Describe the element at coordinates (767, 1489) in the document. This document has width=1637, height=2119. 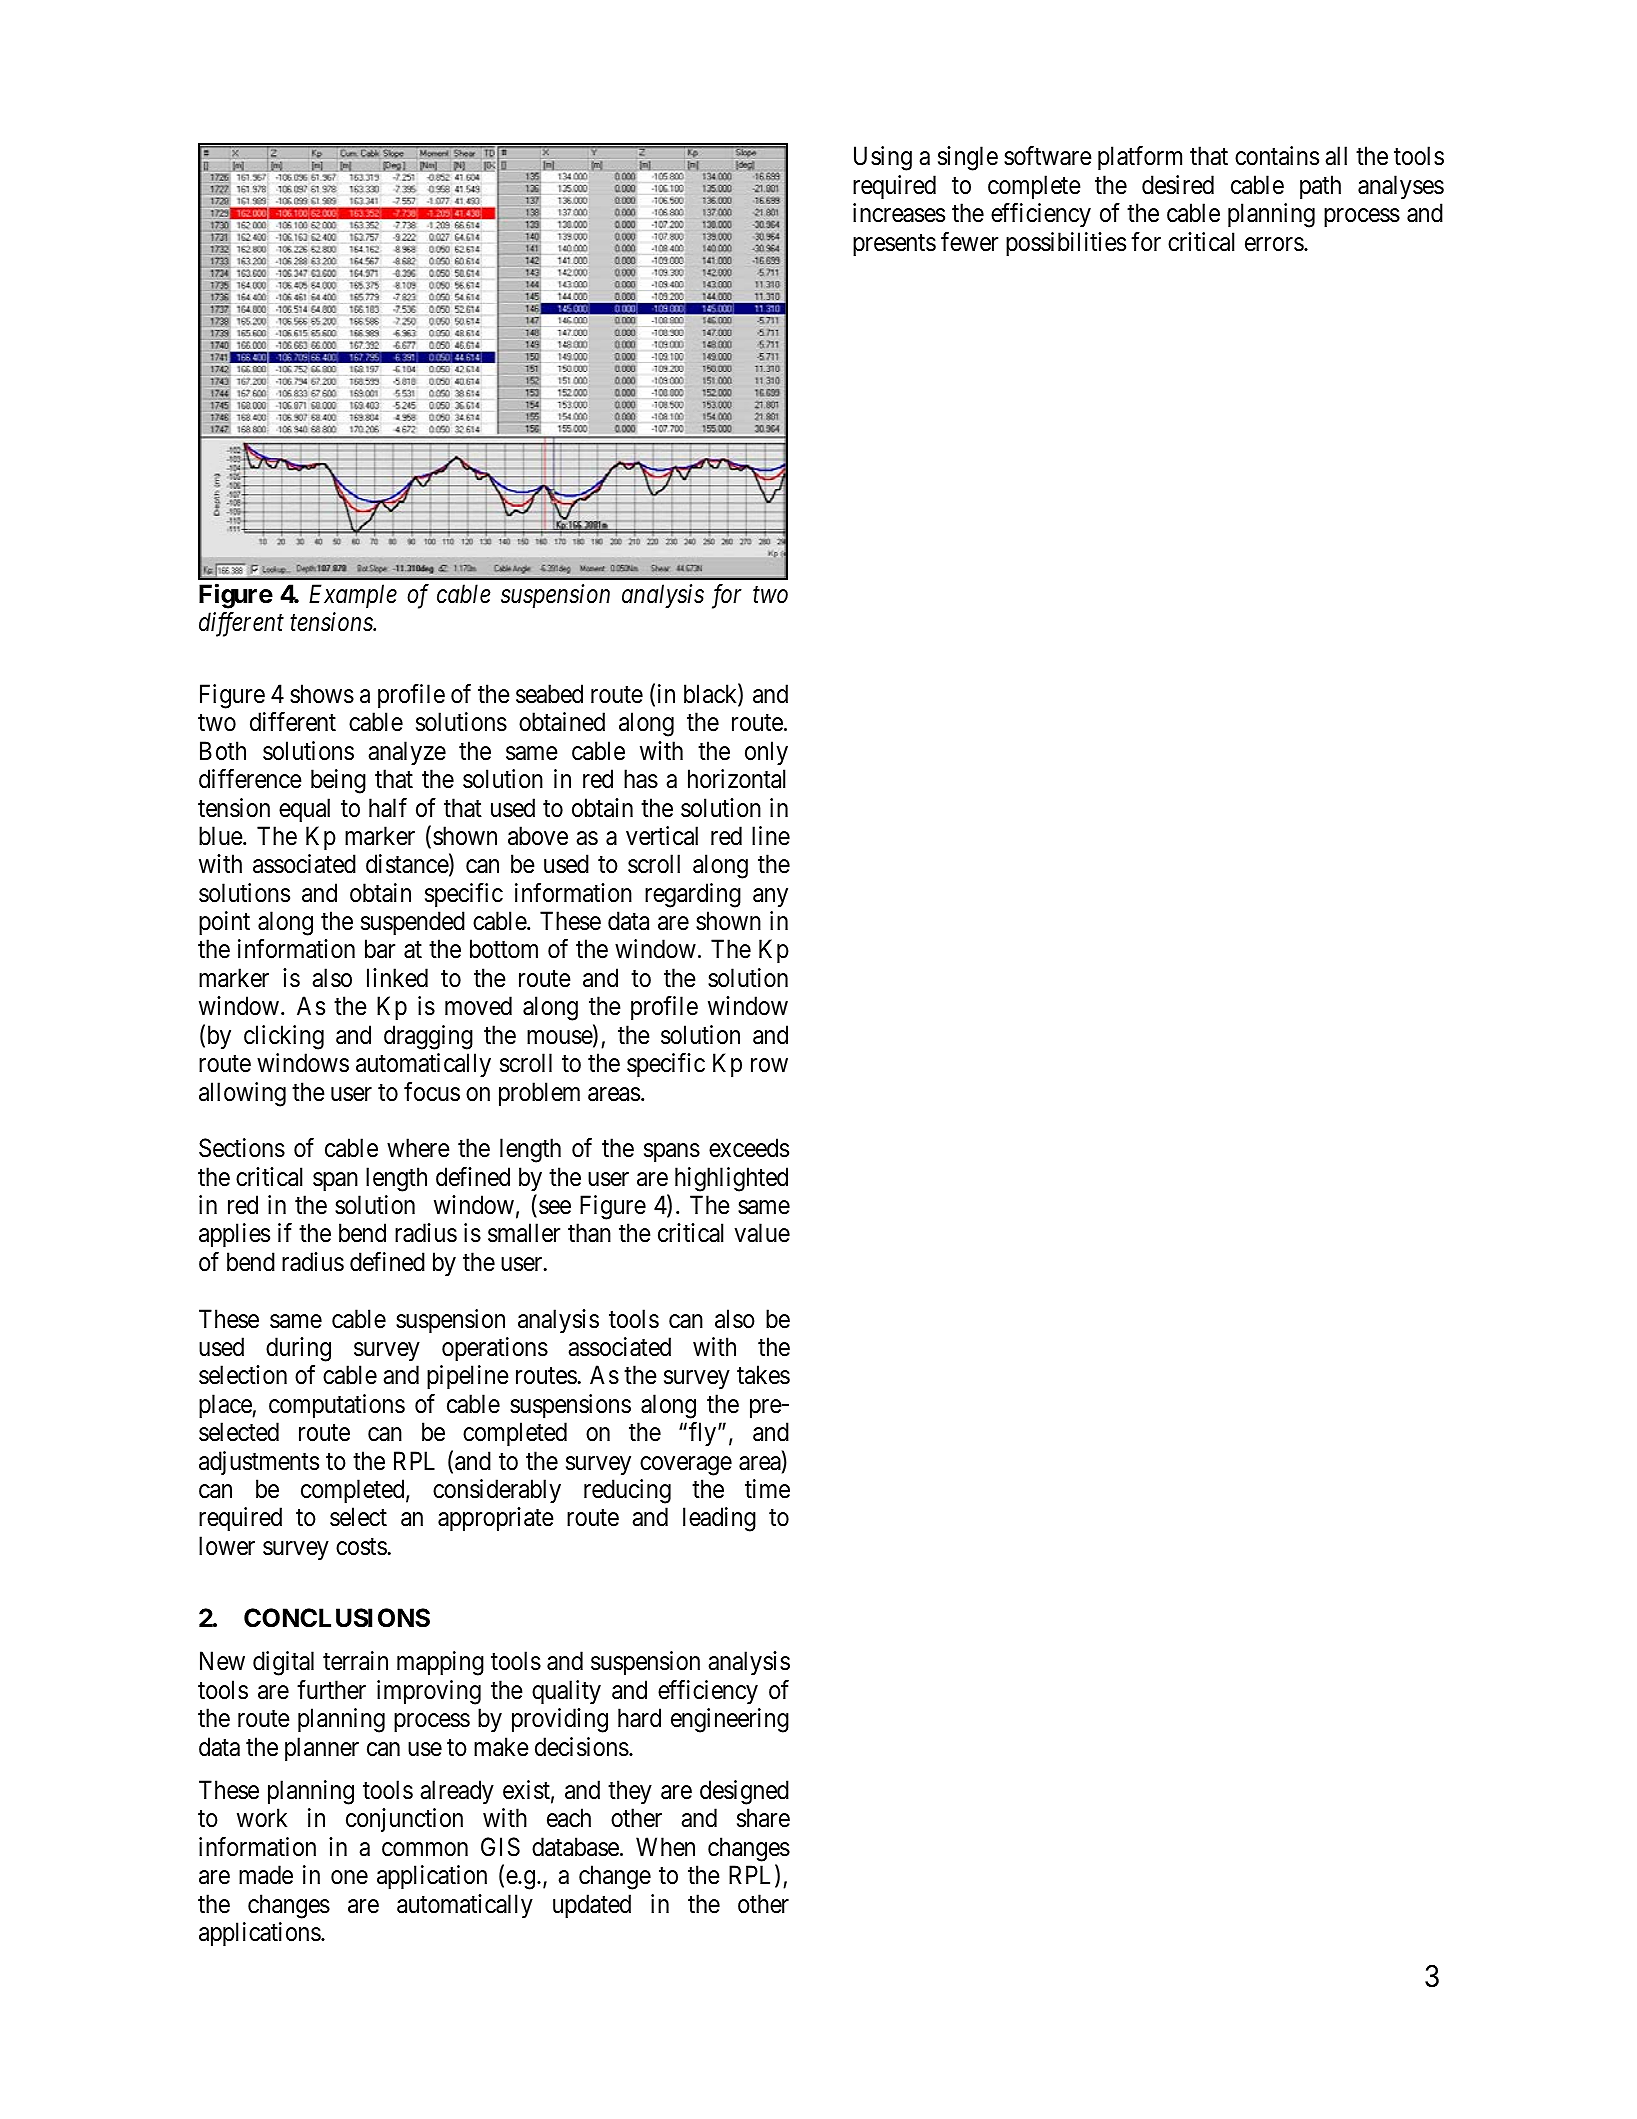
I see `time` at that location.
